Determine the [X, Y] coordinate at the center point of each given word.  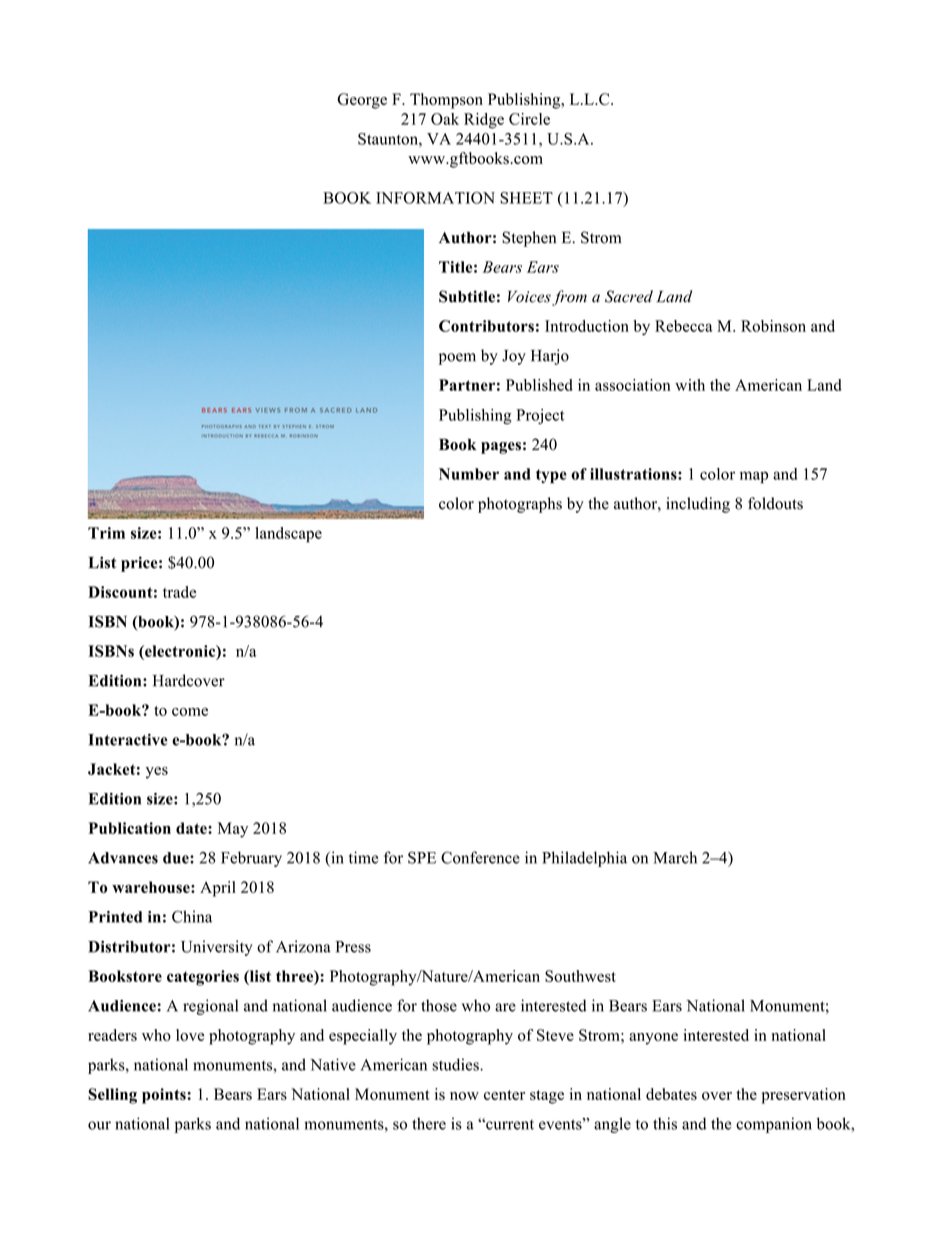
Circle [529, 119]
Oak [445, 119]
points [165, 1096]
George [362, 101]
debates [671, 1094]
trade [179, 592]
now [464, 1096]
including [698, 505]
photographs [520, 505]
